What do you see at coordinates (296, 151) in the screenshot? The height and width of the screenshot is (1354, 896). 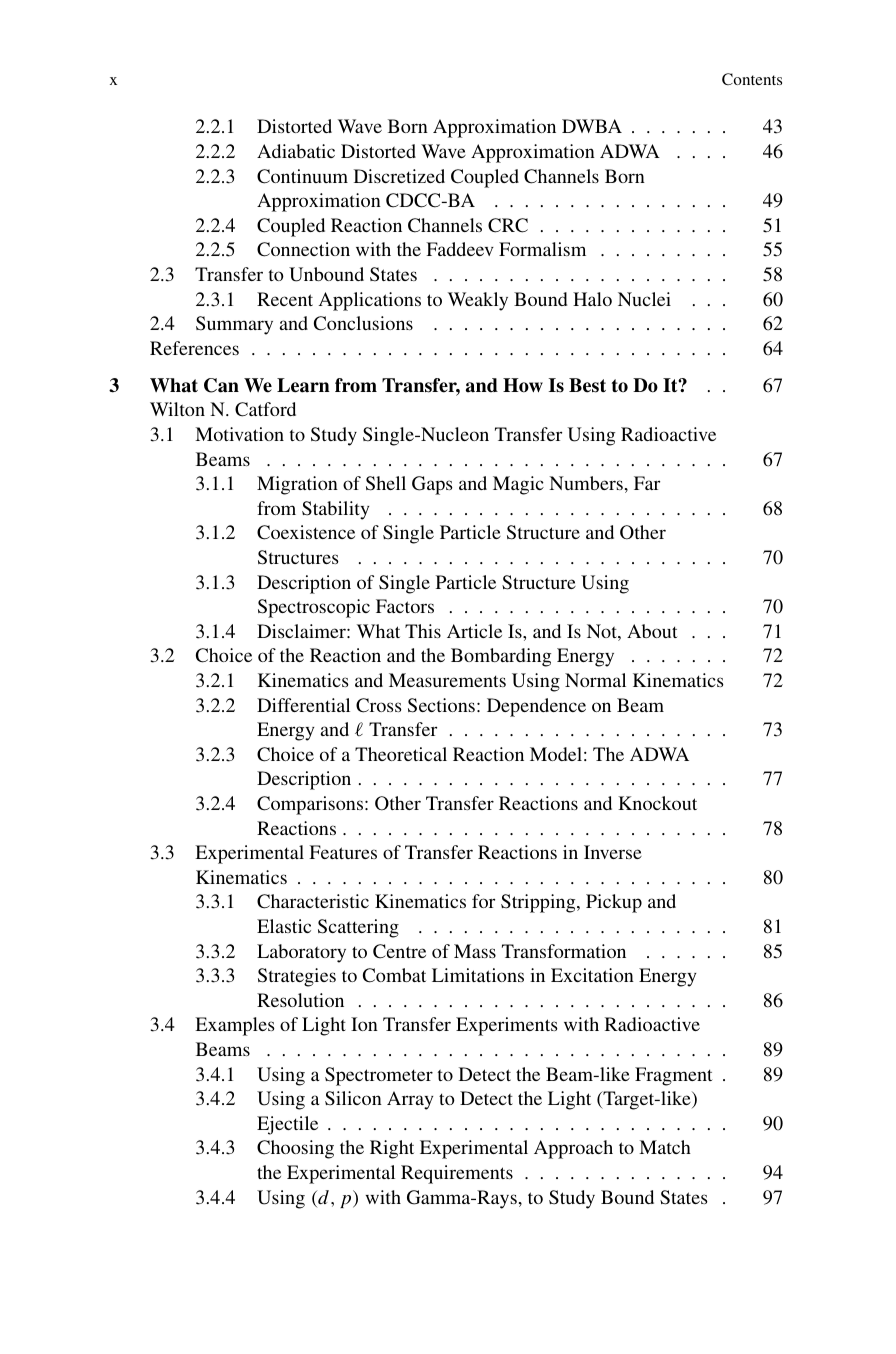 I see `Adiabatic` at bounding box center [296, 151].
